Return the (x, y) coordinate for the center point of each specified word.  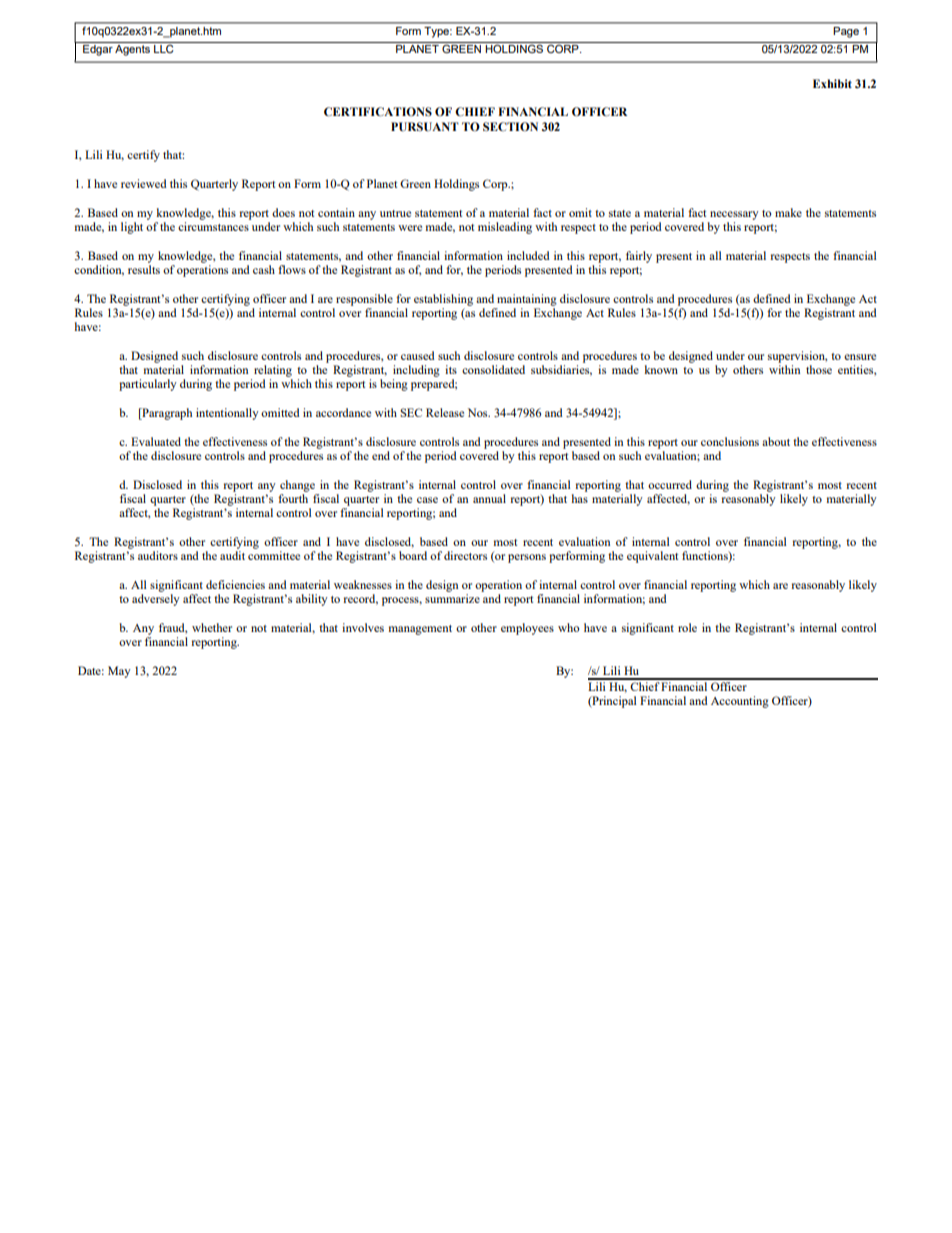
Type (438, 32)
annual (489, 498)
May (119, 672)
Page (846, 32)
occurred (670, 484)
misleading (505, 228)
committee (274, 555)
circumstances (213, 226)
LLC (164, 47)
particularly (148, 385)
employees (527, 629)
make (788, 212)
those (819, 369)
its (451, 369)
